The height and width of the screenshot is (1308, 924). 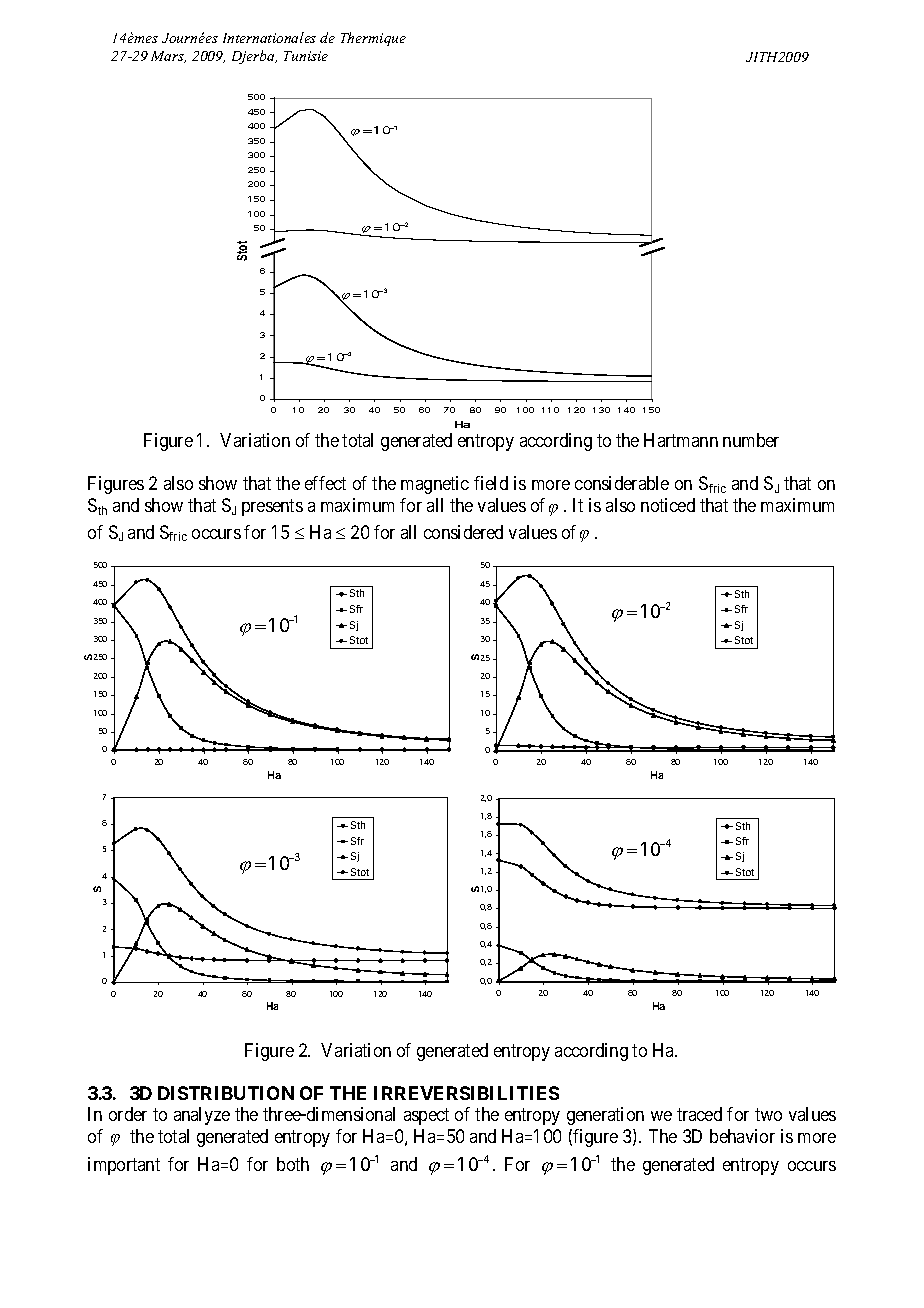 What do you see at coordinates (168, 57) in the screenshot?
I see `Mars` at bounding box center [168, 57].
